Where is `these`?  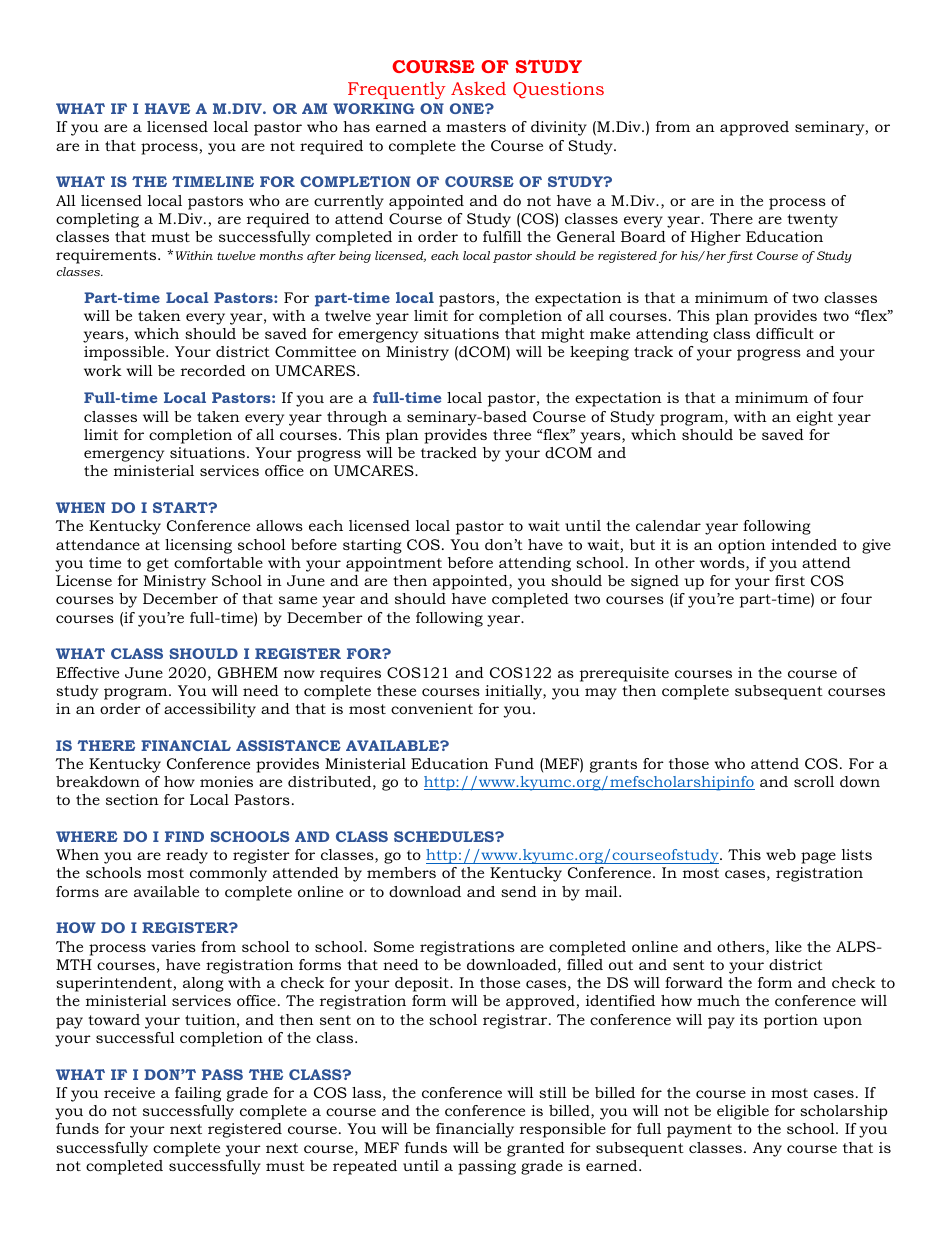
these is located at coordinates (396, 690).
